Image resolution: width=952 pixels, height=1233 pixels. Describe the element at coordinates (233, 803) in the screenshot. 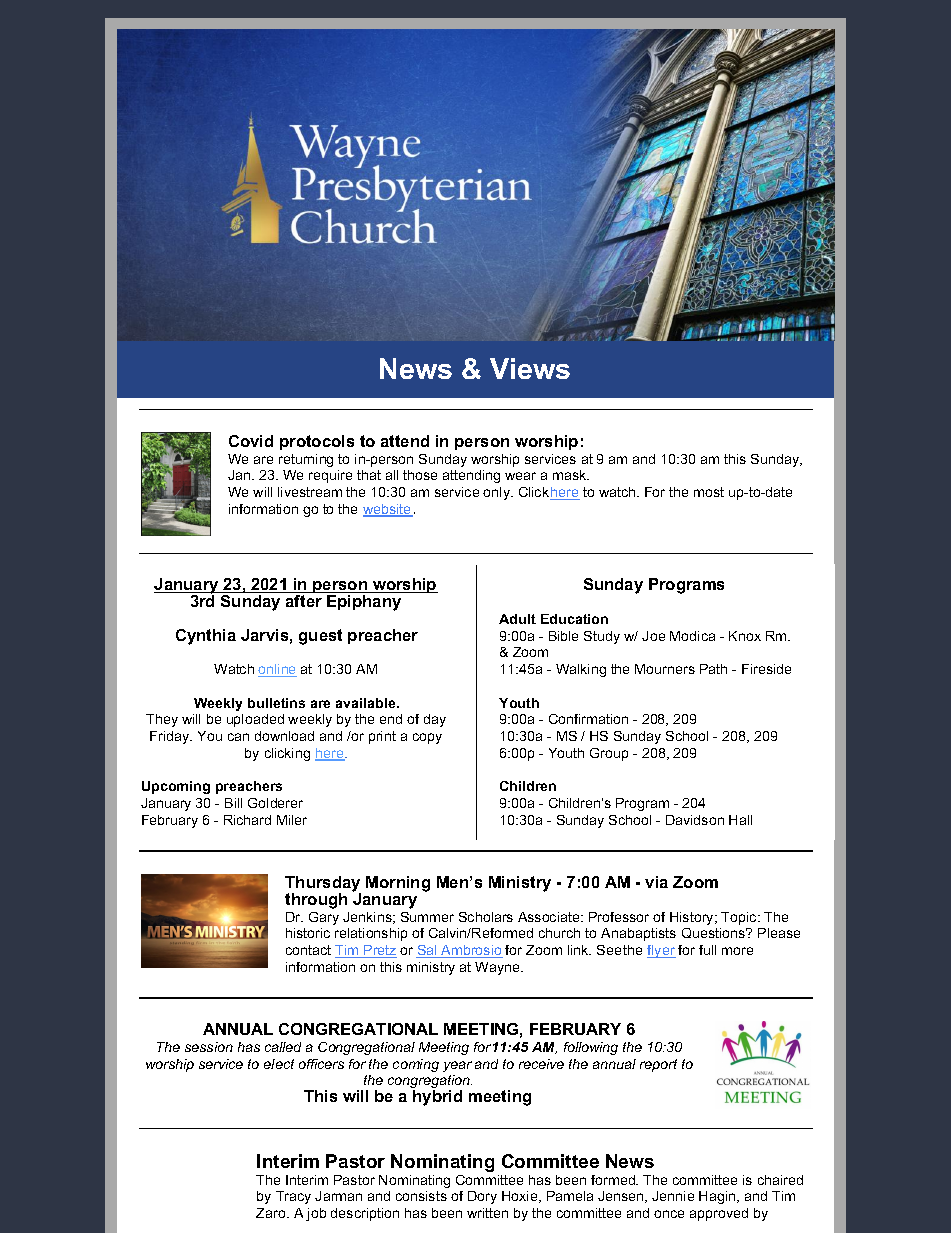

I see `Bill` at that location.
